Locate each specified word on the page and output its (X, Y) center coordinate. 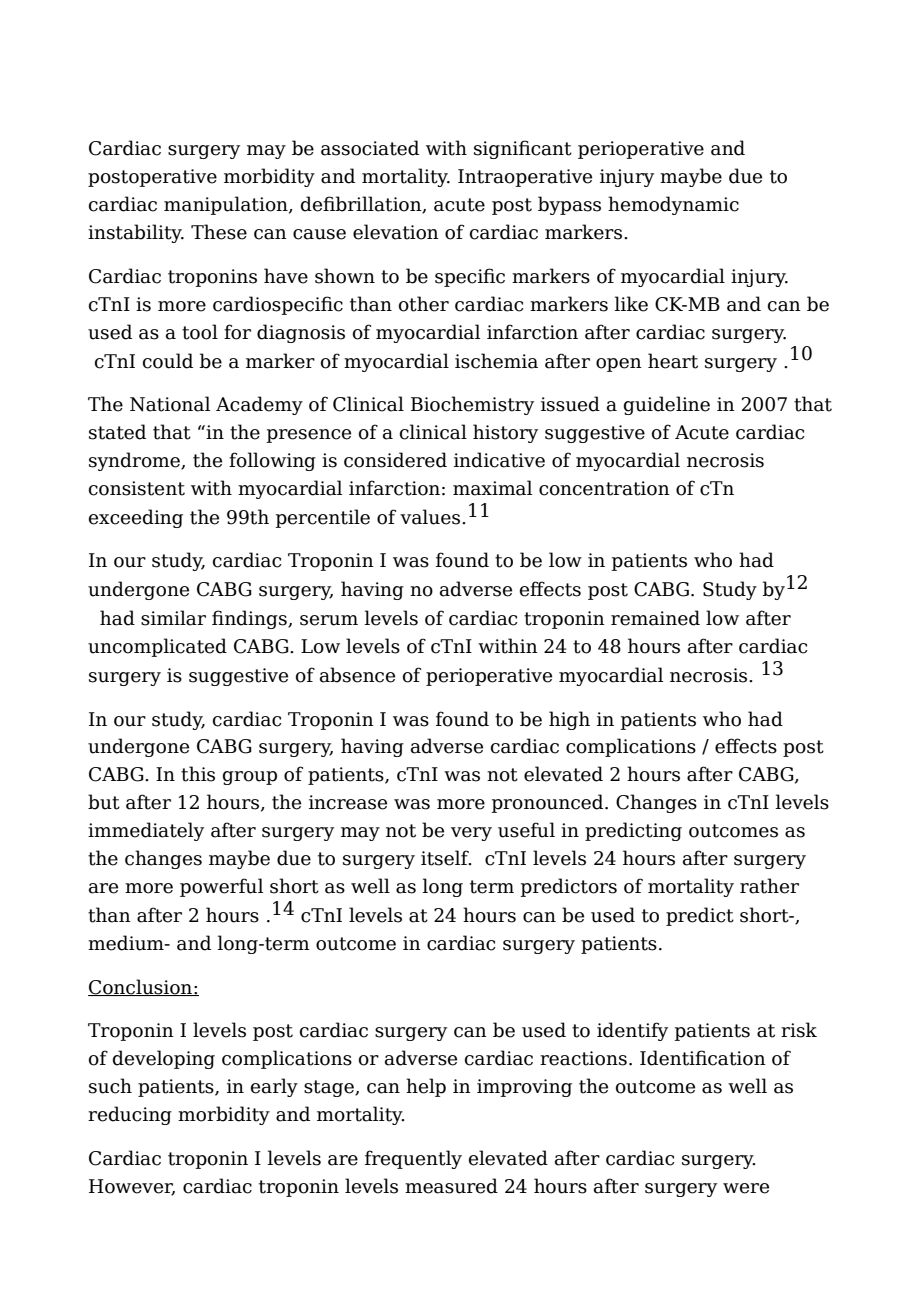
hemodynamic (673, 205)
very (471, 834)
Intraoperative (525, 178)
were (746, 1188)
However (132, 1187)
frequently (413, 1159)
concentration (604, 488)
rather (769, 886)
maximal (492, 488)
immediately (146, 831)
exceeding (136, 518)
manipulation (227, 205)
